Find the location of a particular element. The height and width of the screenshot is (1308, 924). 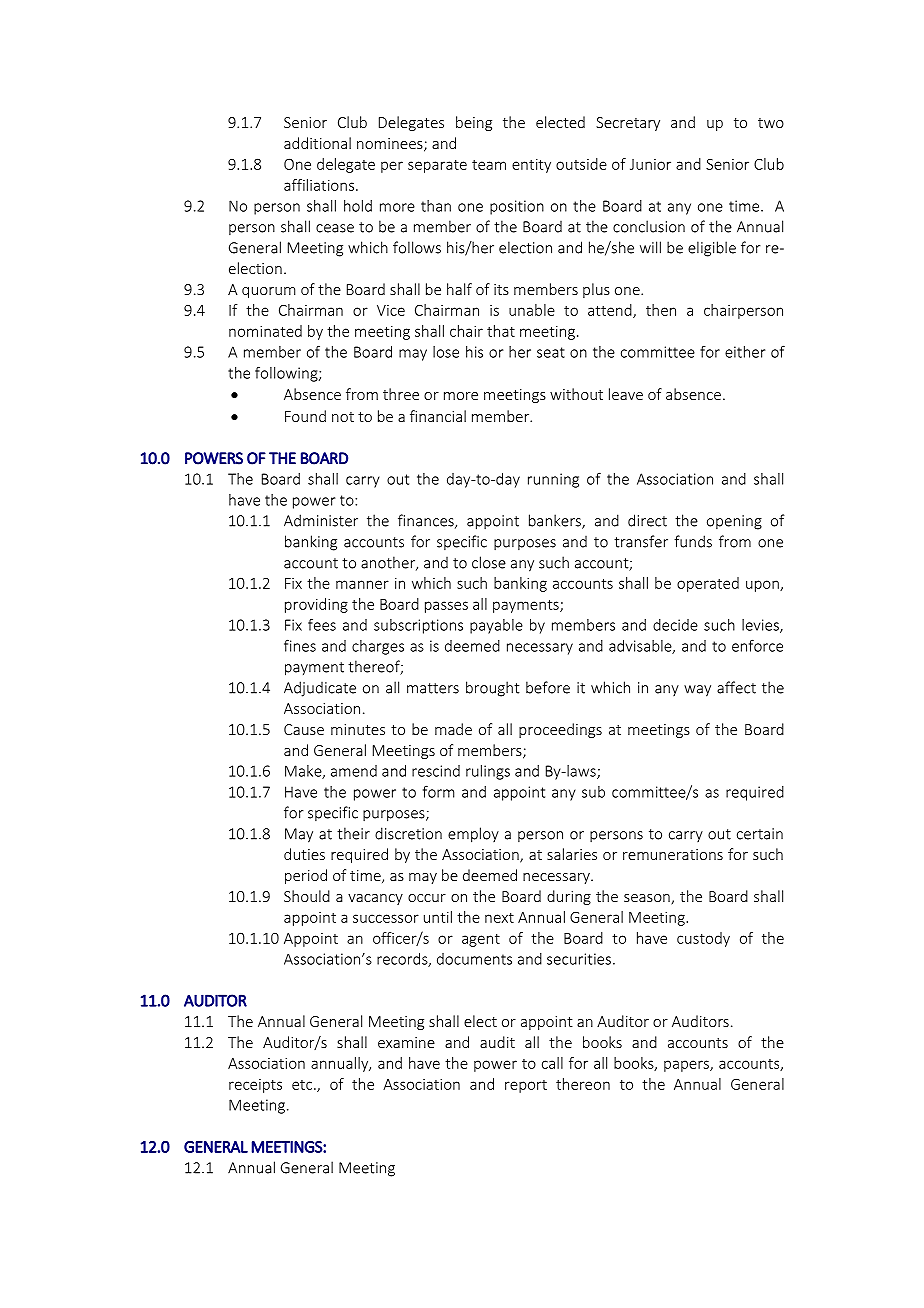

Junior is located at coordinates (650, 164).
